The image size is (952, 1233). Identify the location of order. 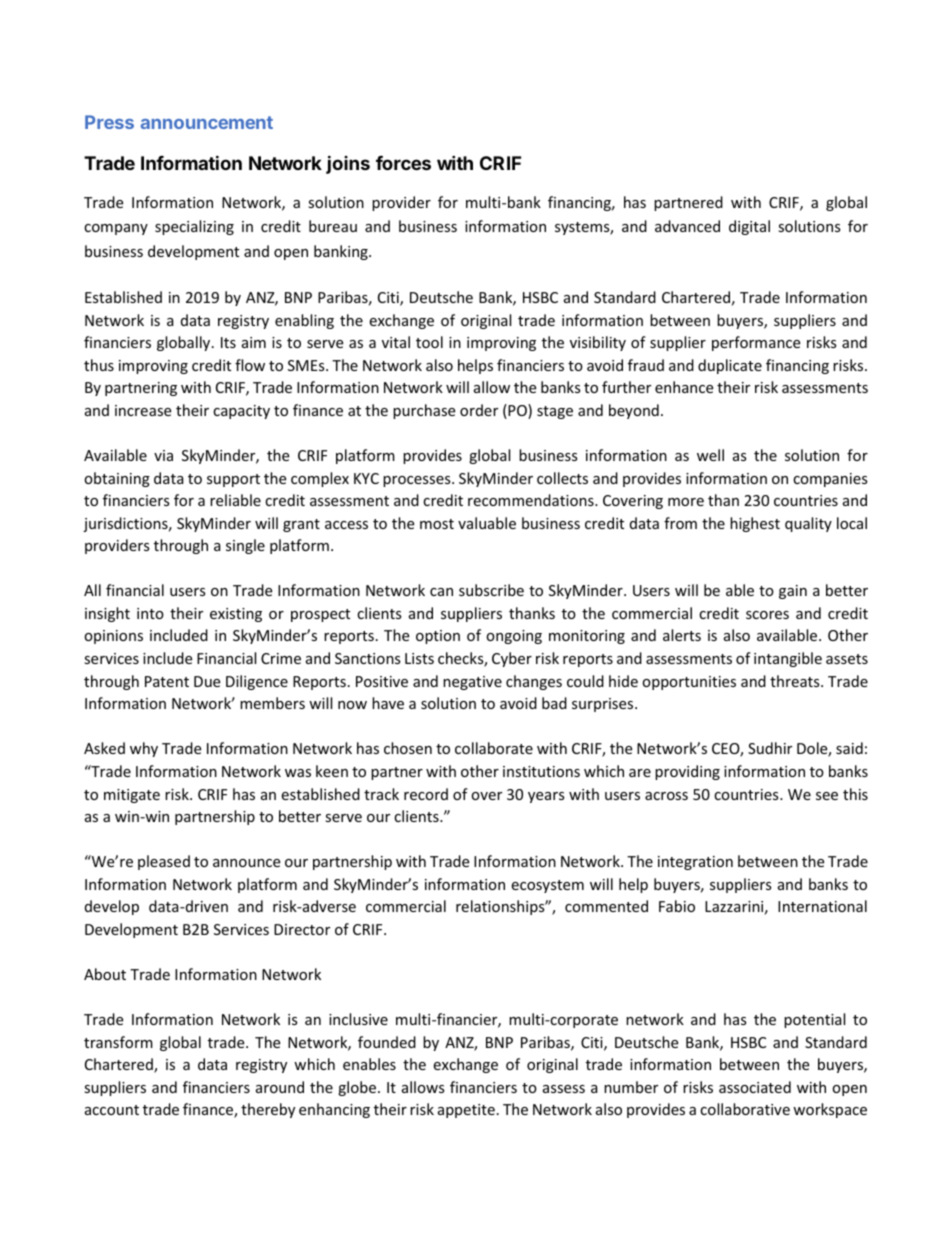
(479, 410).
